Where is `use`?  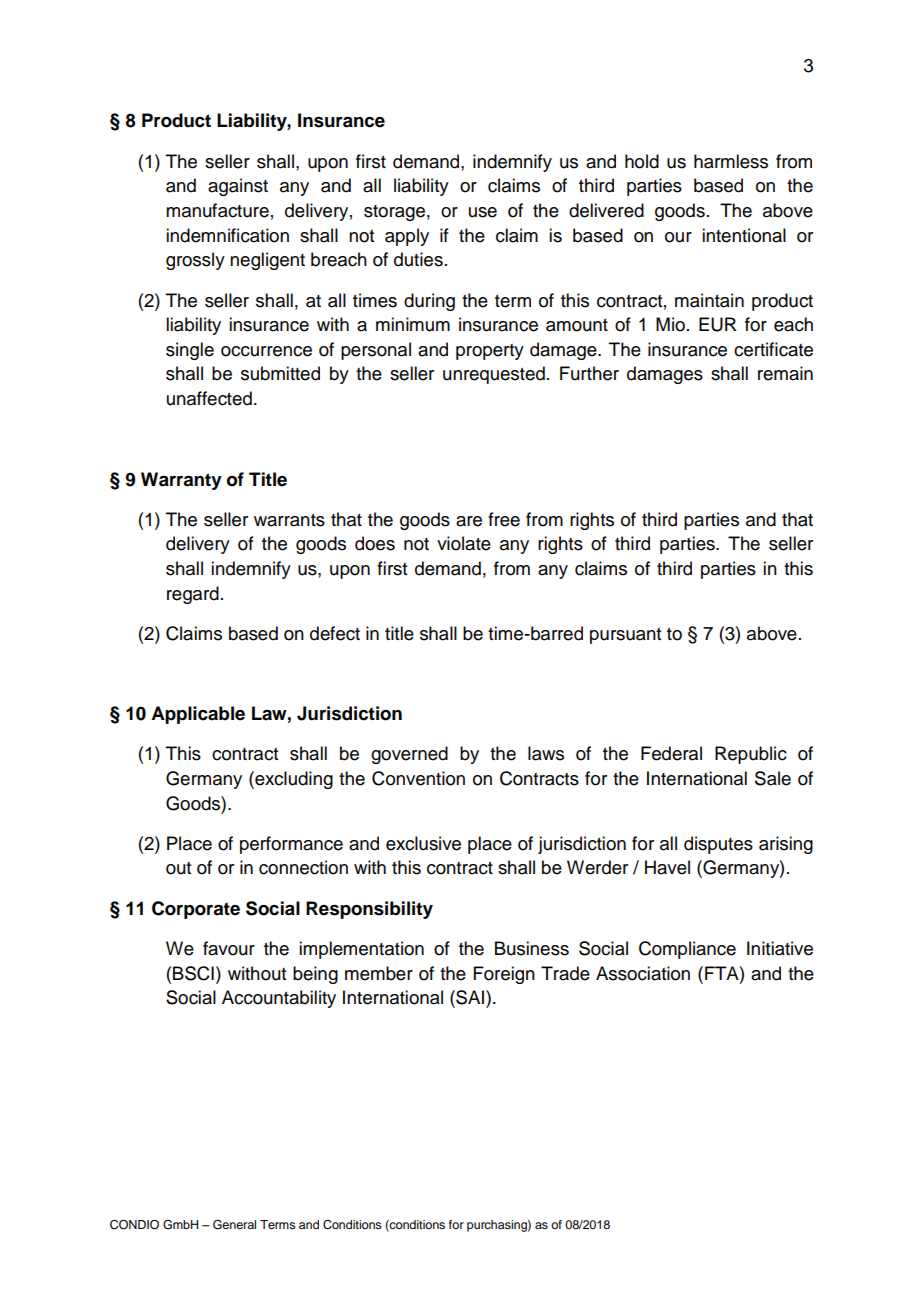 use is located at coordinates (483, 212).
